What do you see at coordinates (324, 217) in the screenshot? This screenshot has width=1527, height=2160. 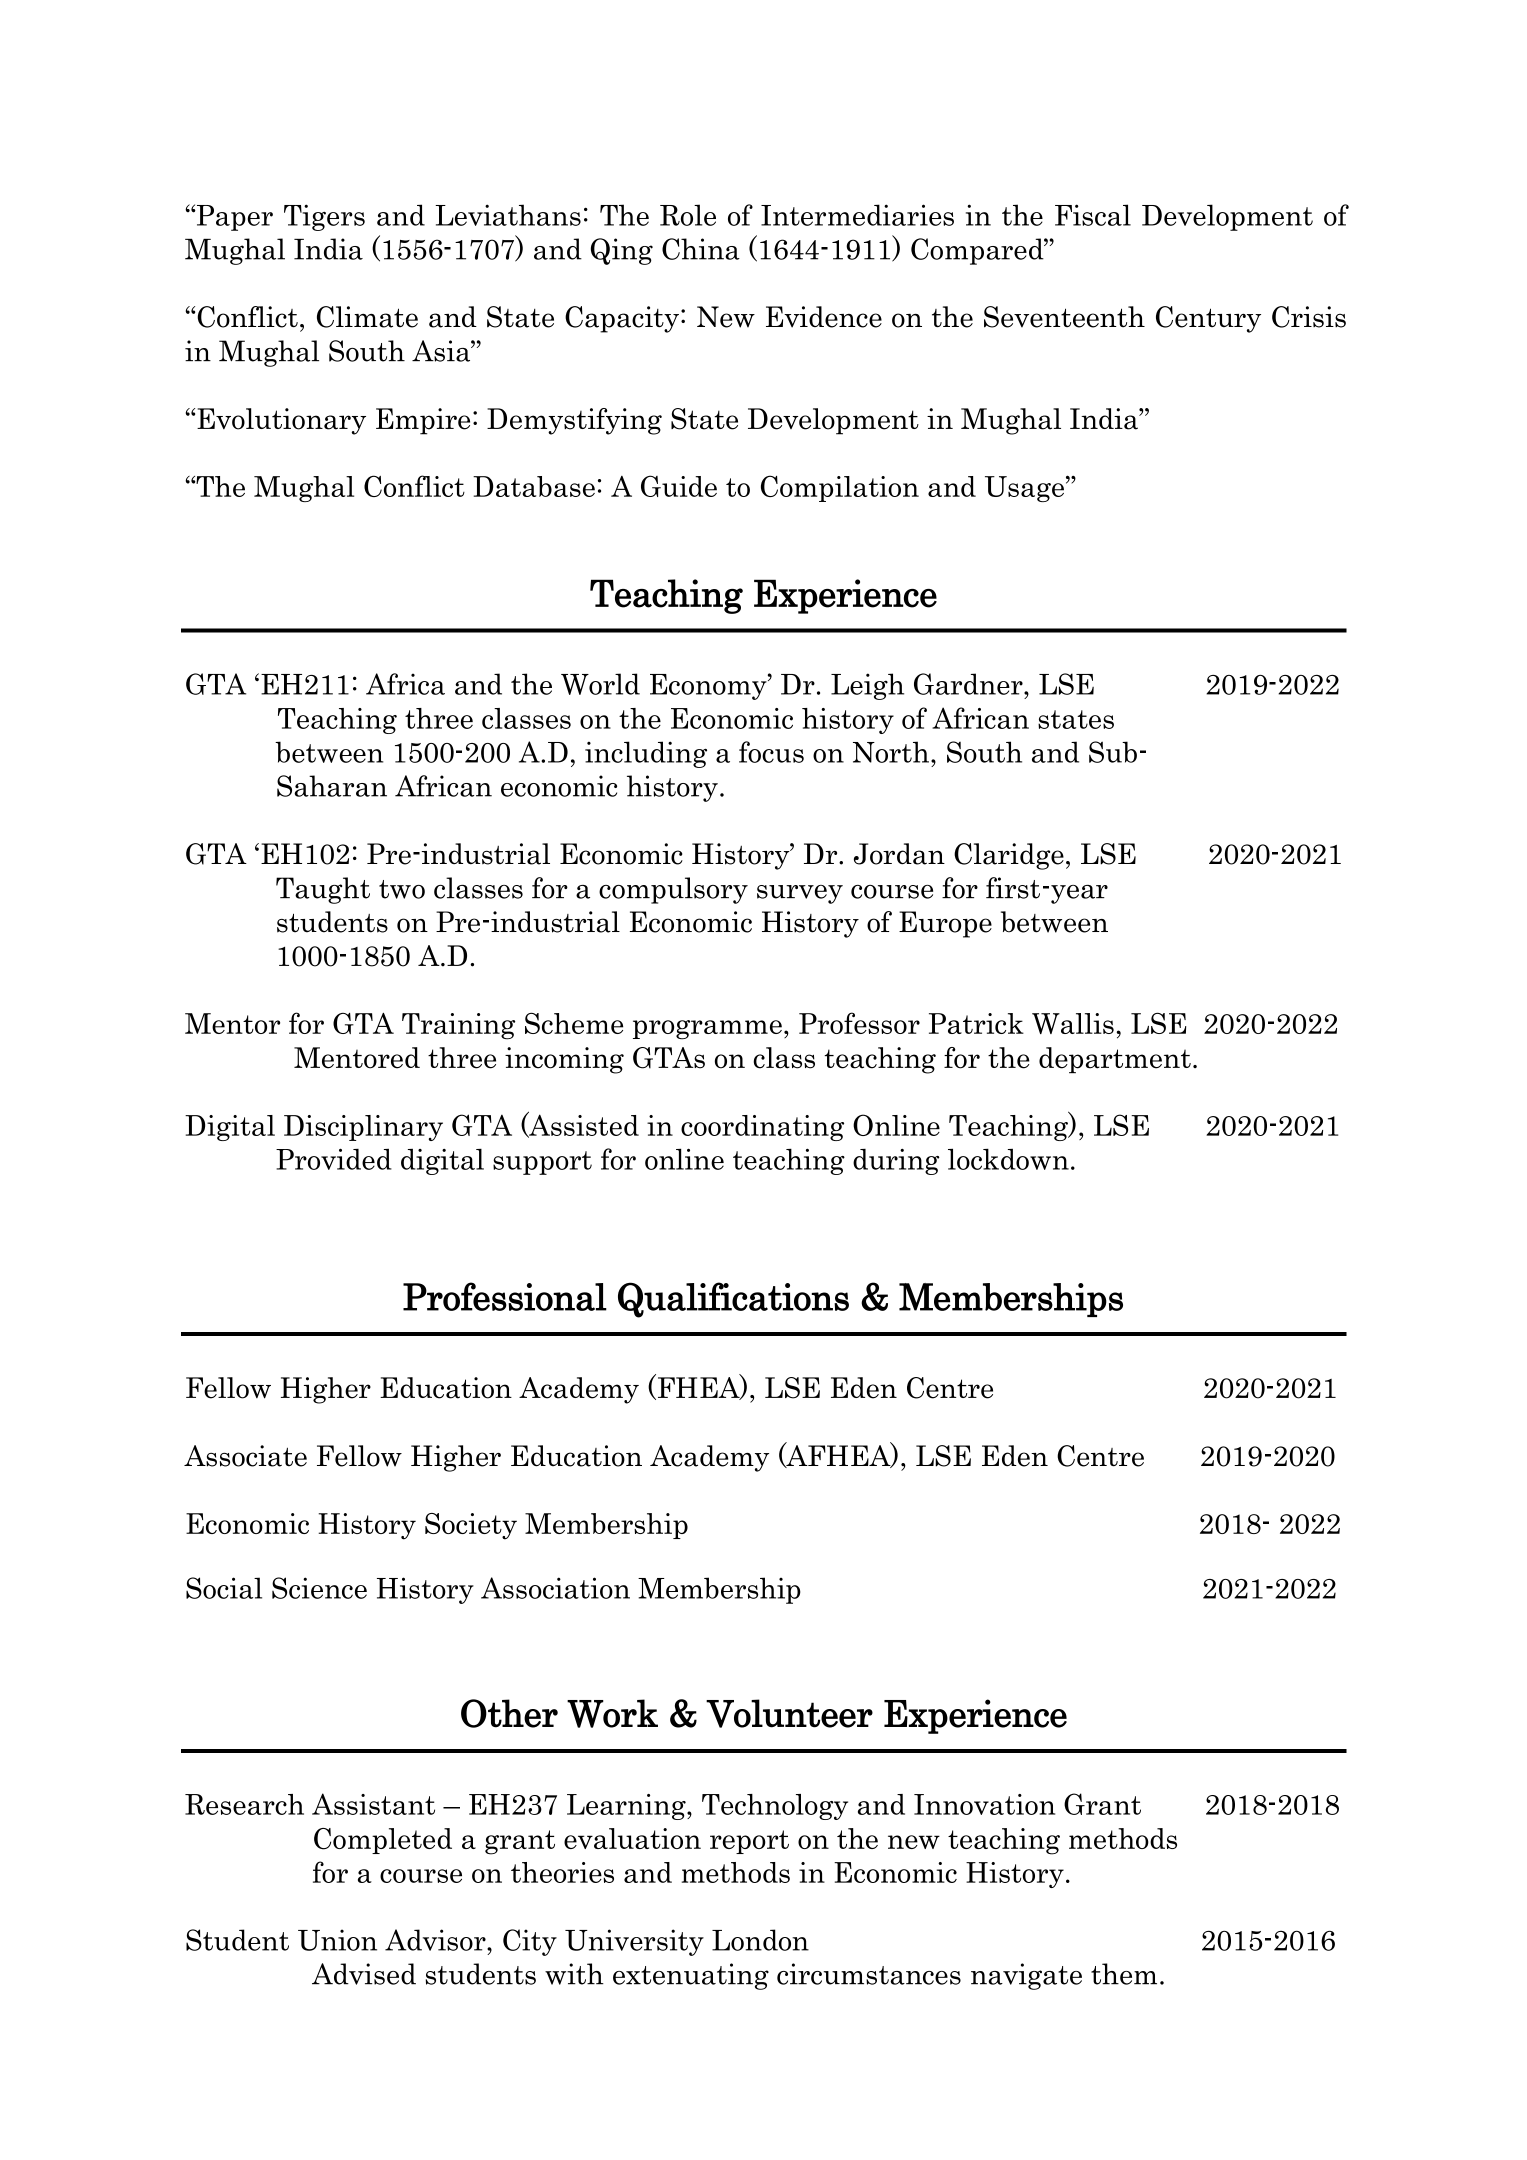 I see `Tigers` at bounding box center [324, 217].
